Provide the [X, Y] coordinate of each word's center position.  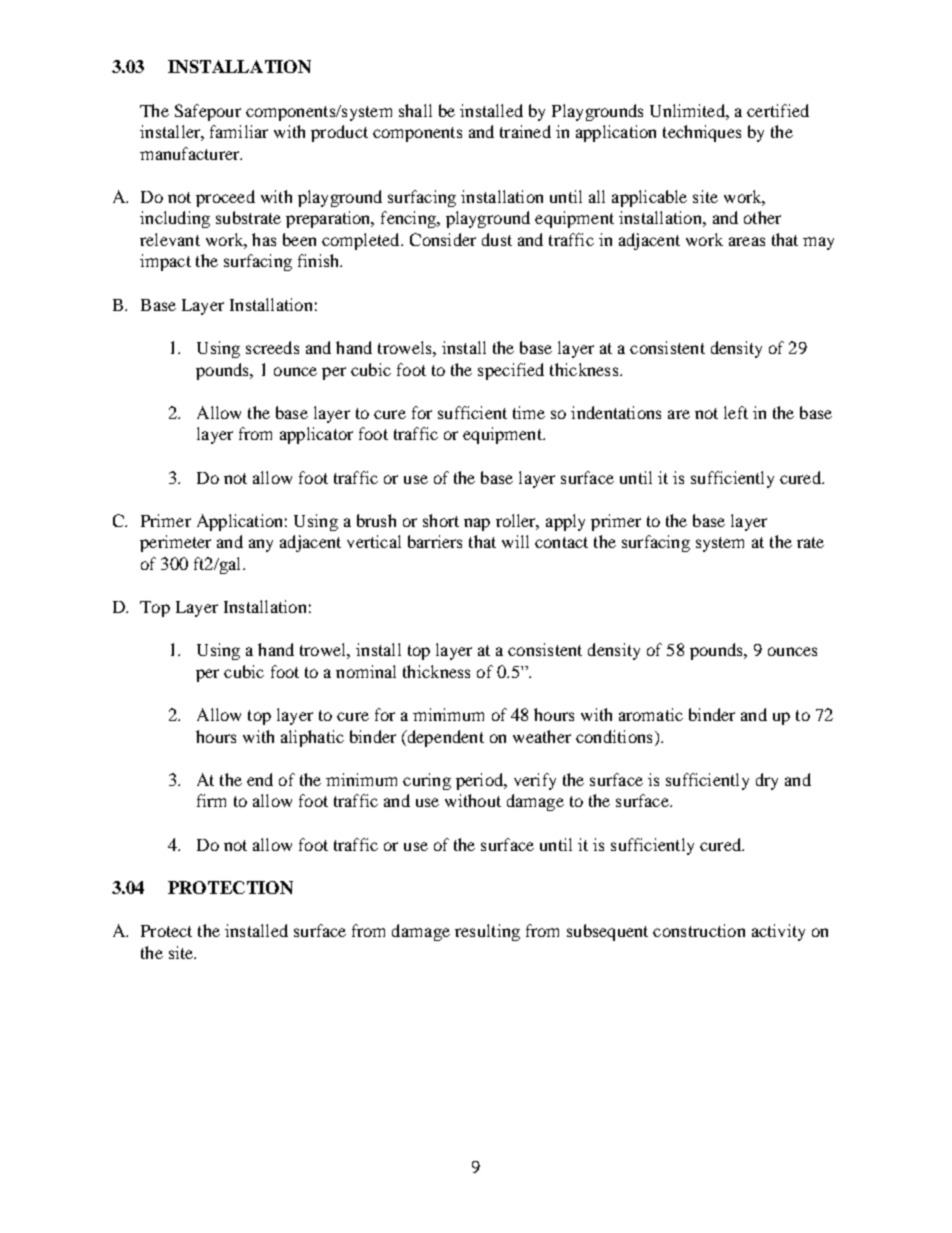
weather [542, 736]
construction [699, 930]
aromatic [651, 714]
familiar [239, 131]
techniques [702, 133]
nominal [366, 671]
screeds [272, 347]
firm [211, 800]
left [736, 412]
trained [525, 131]
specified [511, 371]
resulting [487, 932]
